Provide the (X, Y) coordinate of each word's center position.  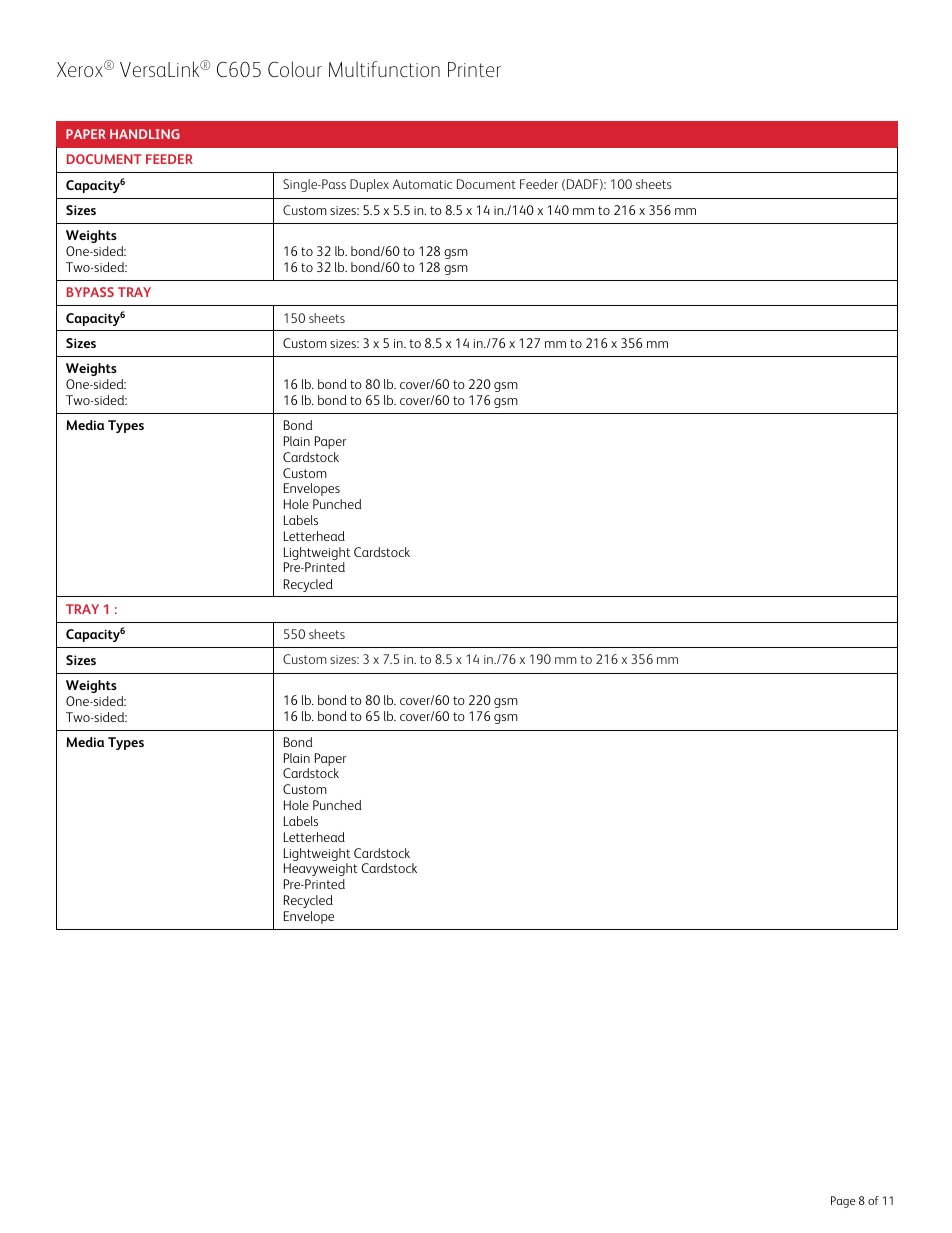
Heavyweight (321, 869)
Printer (474, 69)
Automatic (422, 184)
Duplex (369, 185)
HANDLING (145, 134)
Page (843, 1202)
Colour (295, 69)
